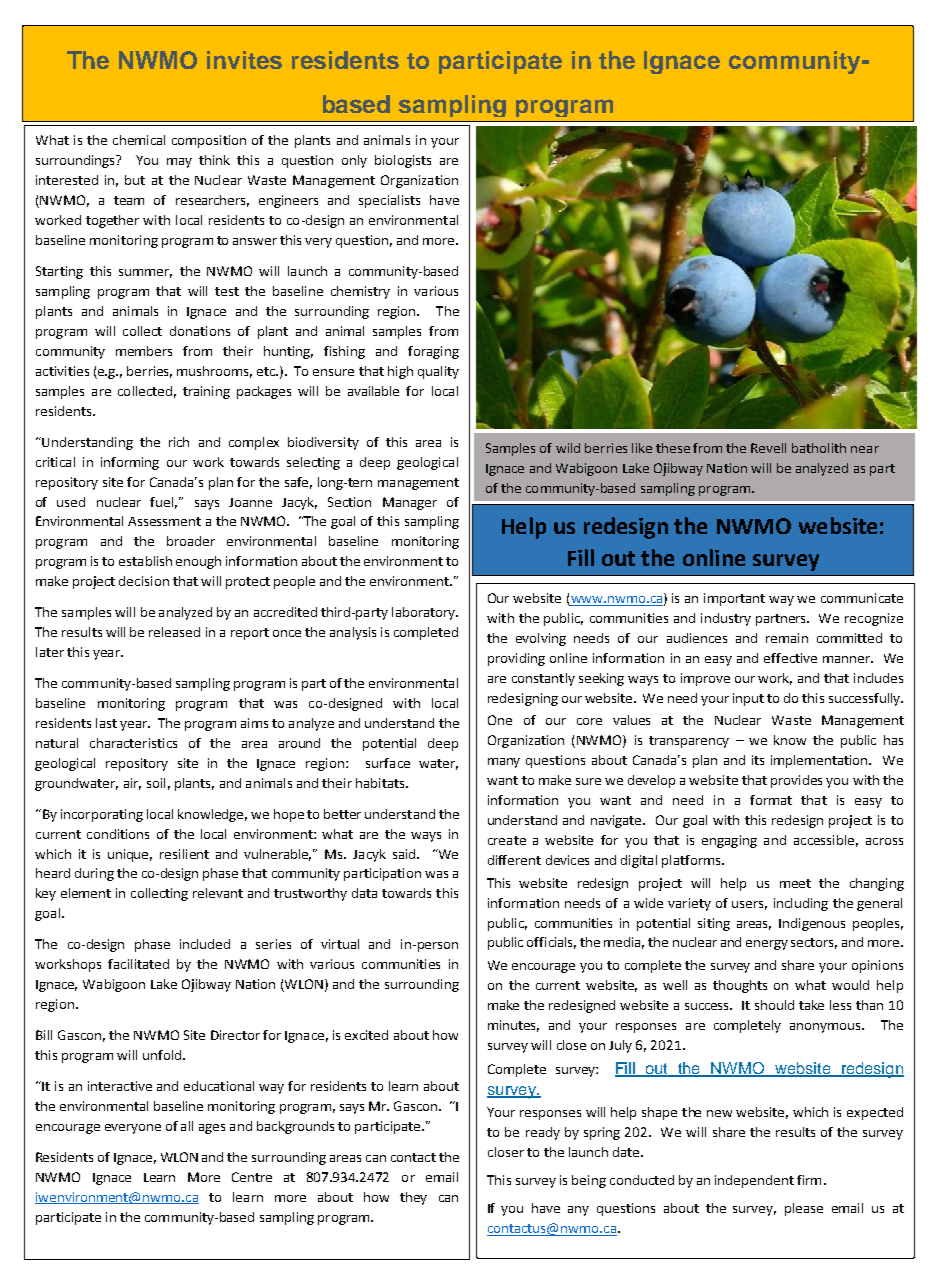  What do you see at coordinates (796, 781) in the screenshot?
I see `provides` at bounding box center [796, 781].
